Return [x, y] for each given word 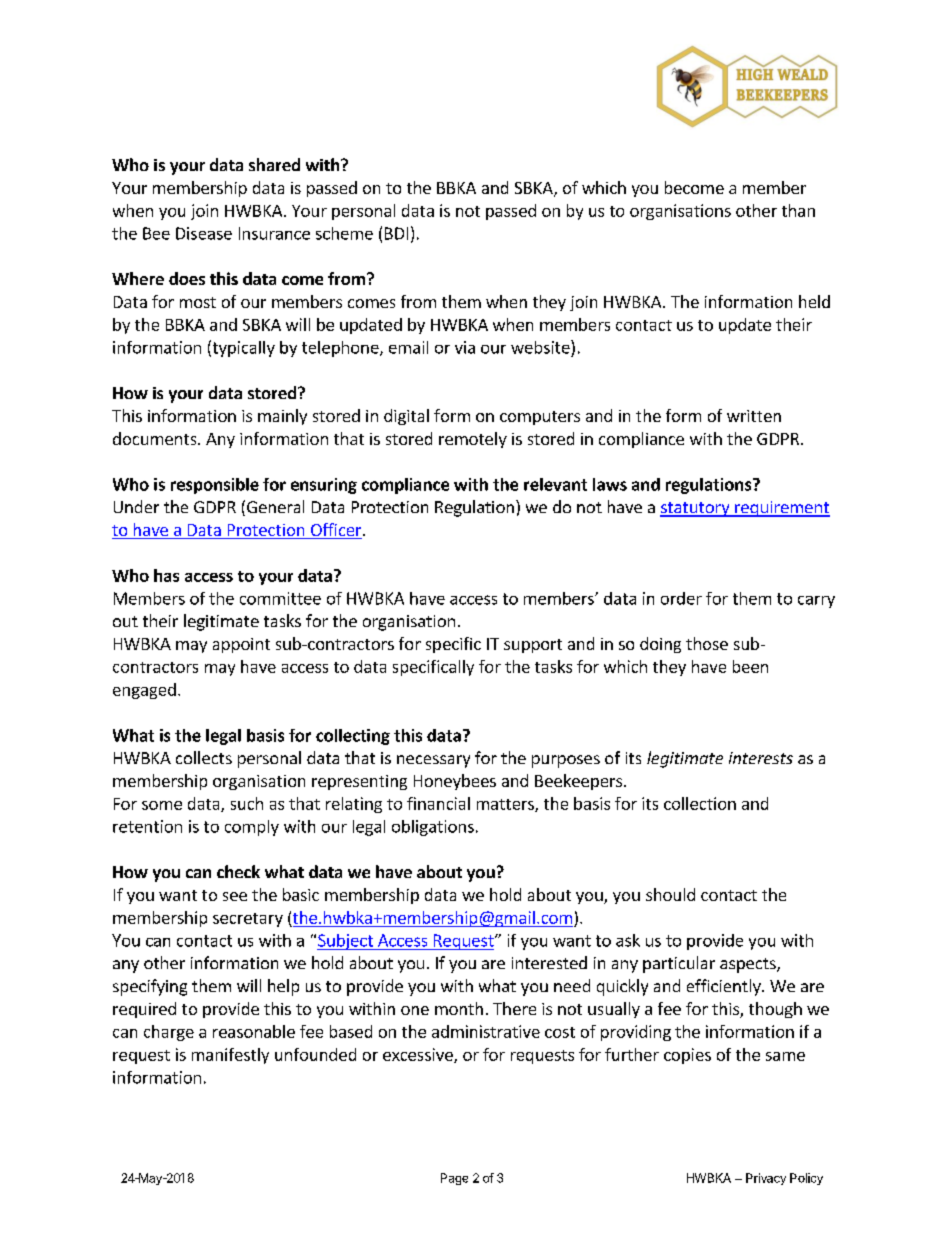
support [533, 646]
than [798, 210]
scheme [344, 233]
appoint [241, 645]
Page [454, 1179]
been [750, 666]
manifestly [230, 1056]
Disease [204, 233]
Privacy [766, 1179]
